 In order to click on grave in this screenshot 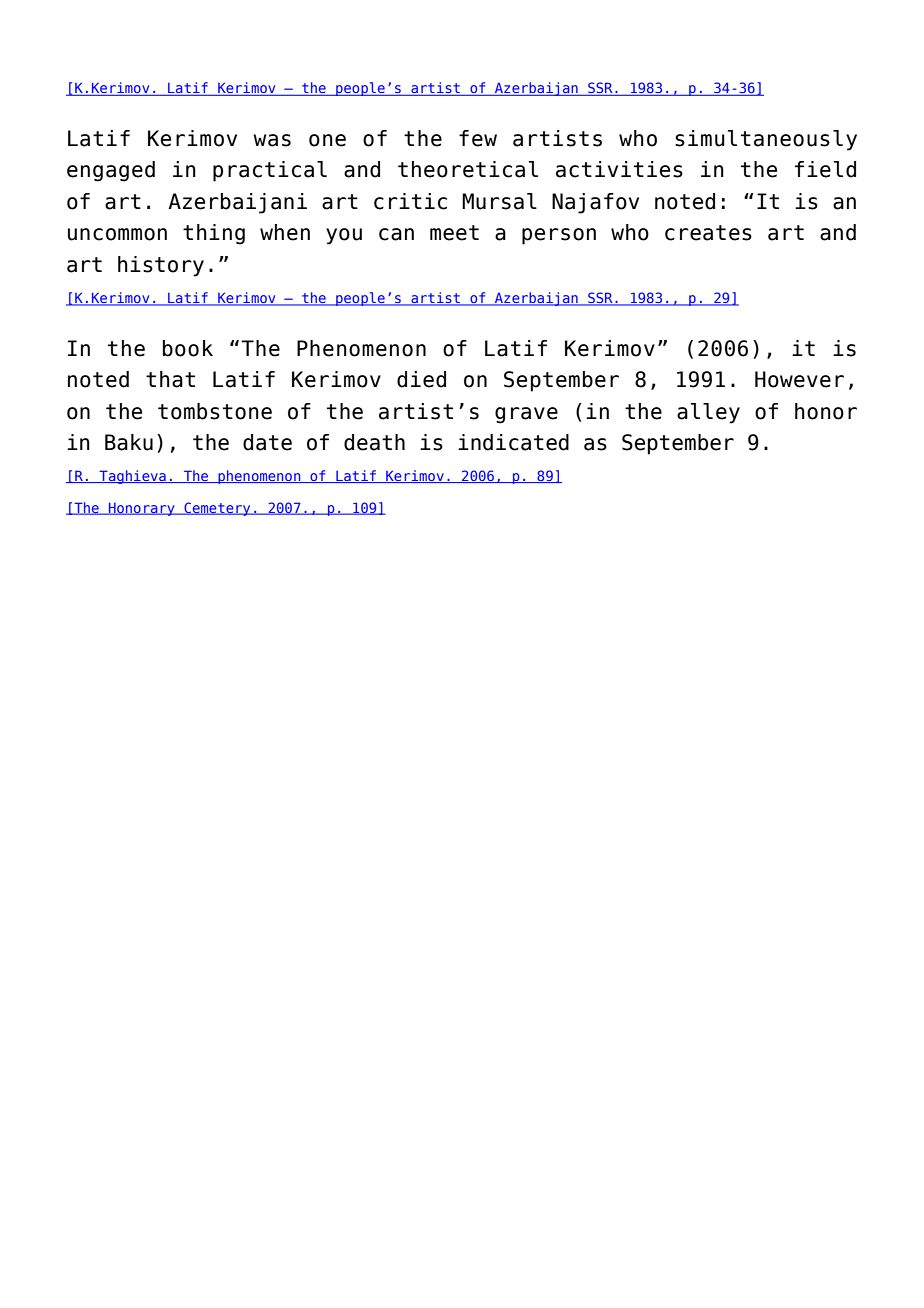, I will do `click(526, 415)`.
